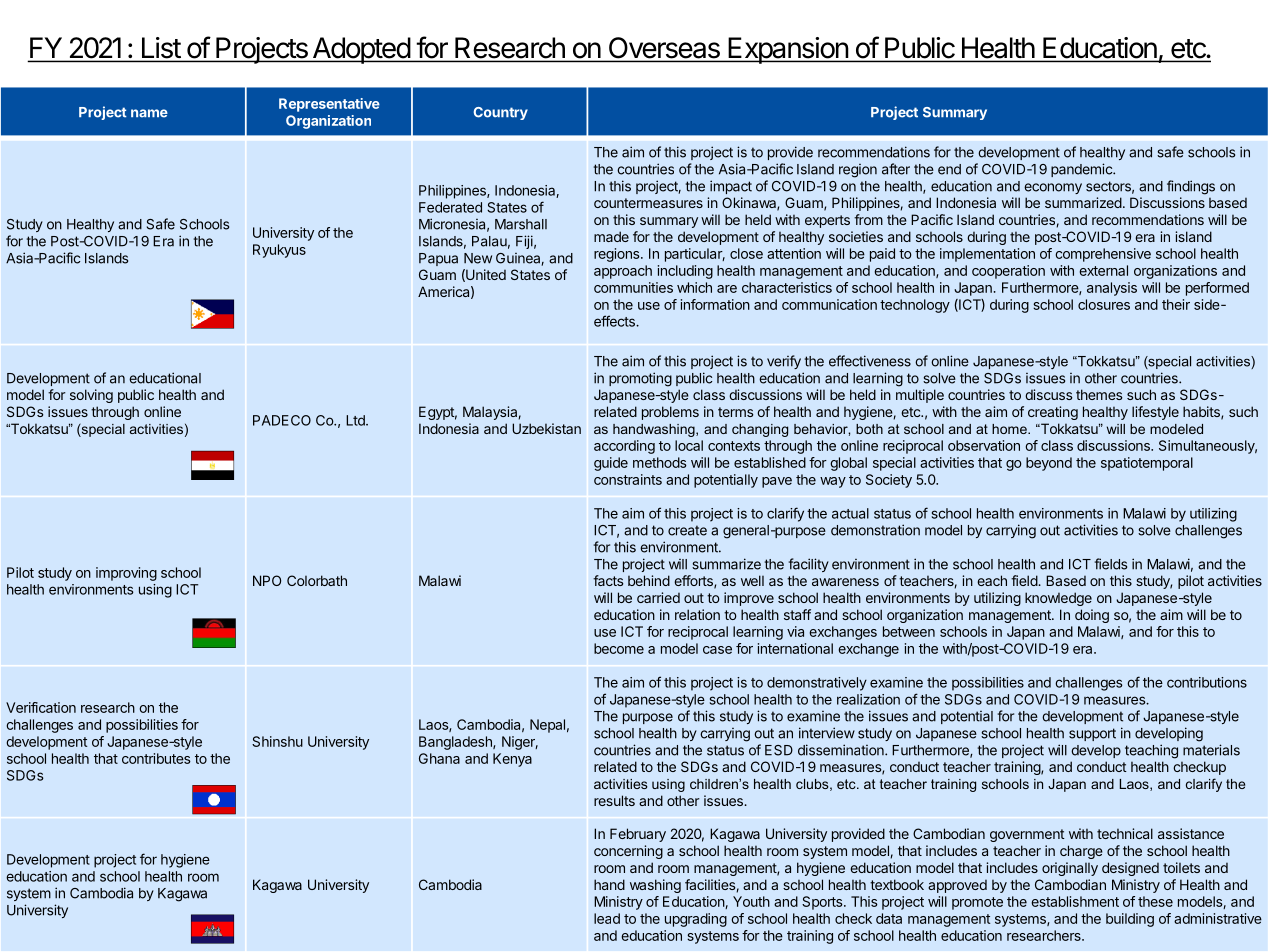 This document has height=952, width=1270. What do you see at coordinates (640, 379) in the document?
I see `promoting` at bounding box center [640, 379].
